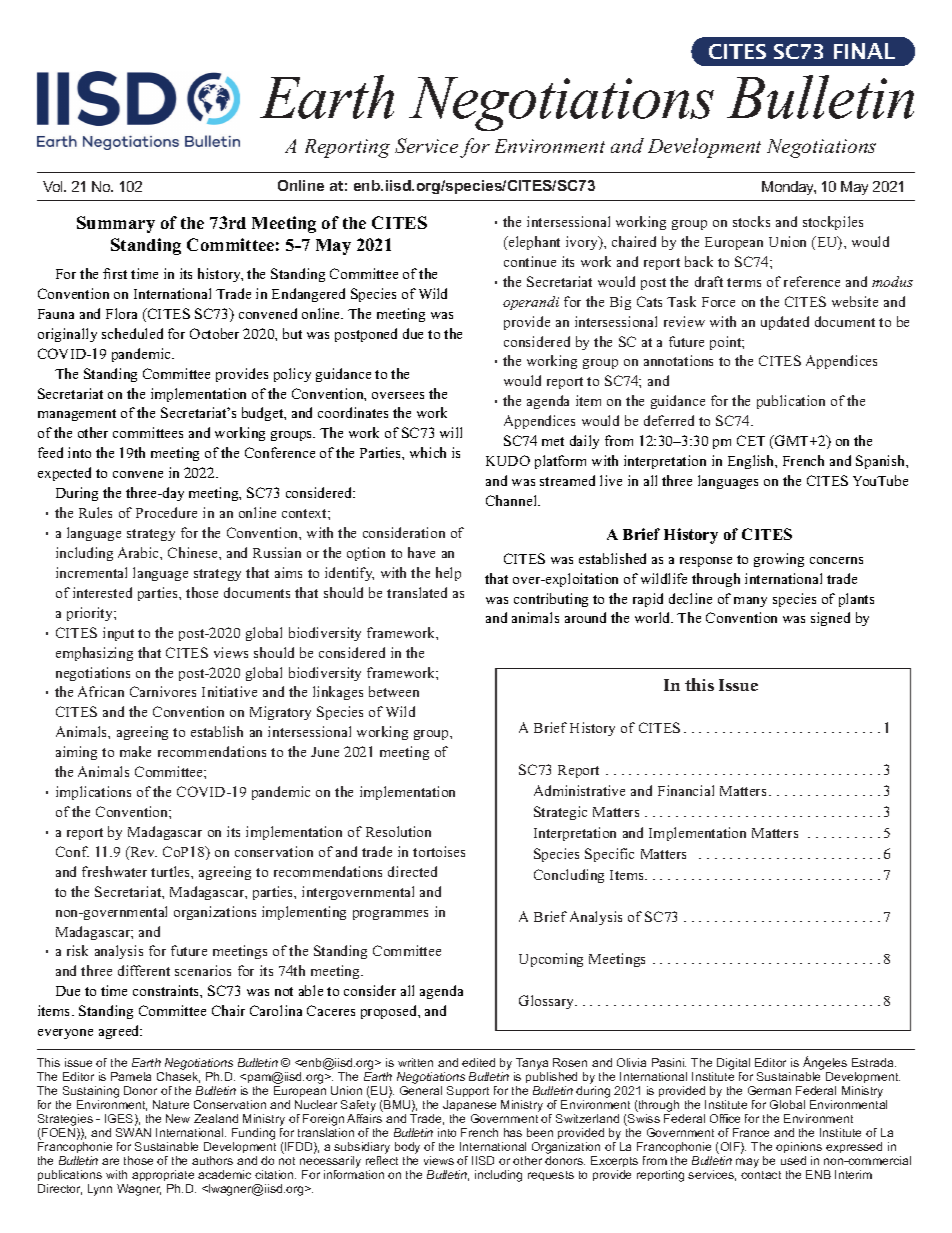  What do you see at coordinates (163, 1177) in the page?
I see `appropriate` at bounding box center [163, 1177].
